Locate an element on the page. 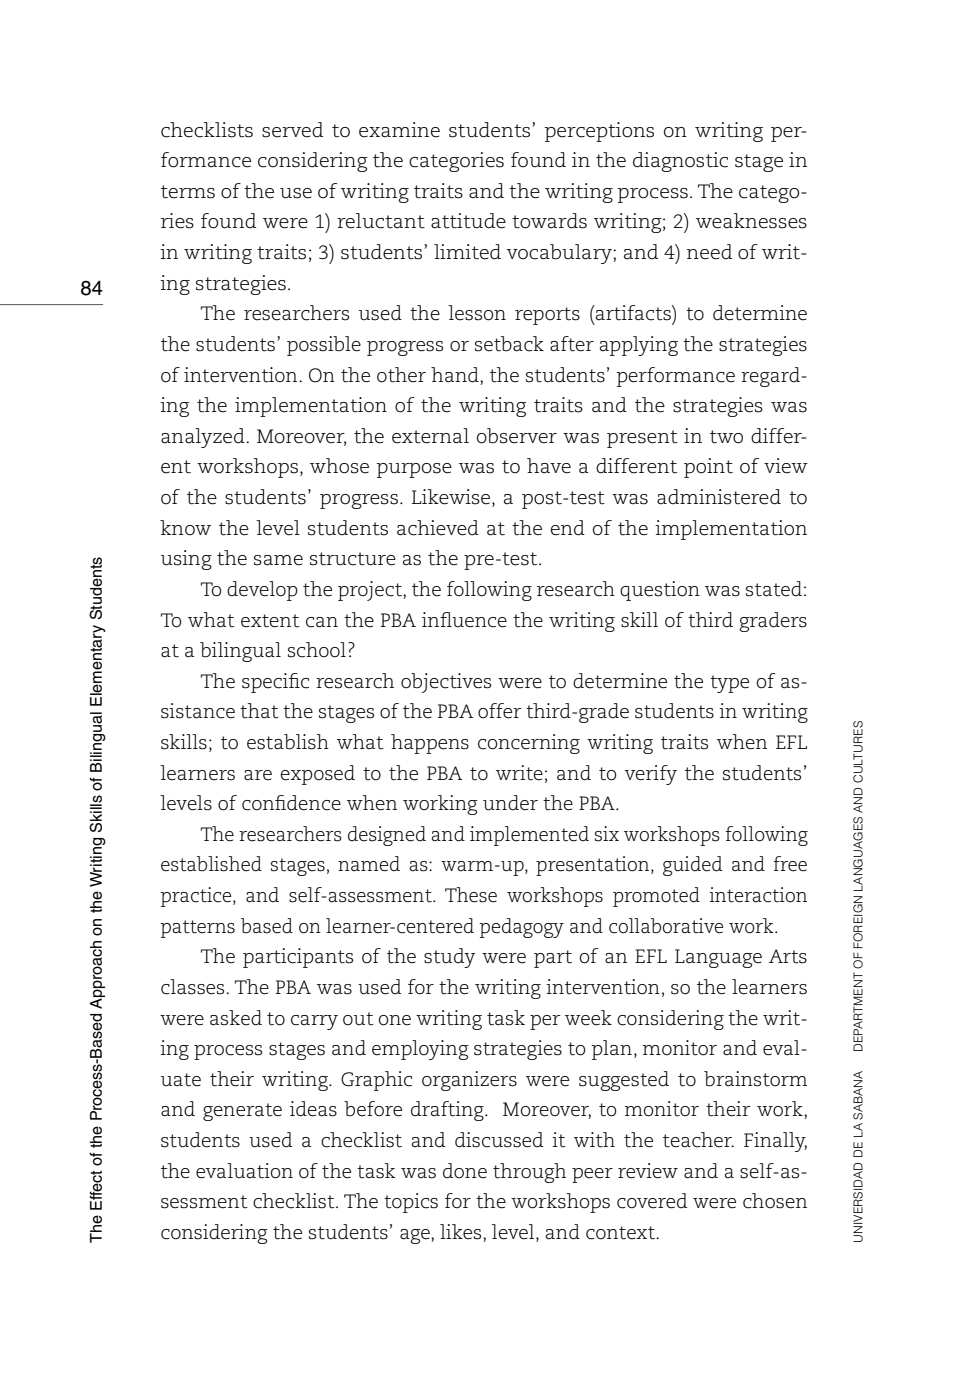 This document has width=974, height=1375. generate is located at coordinates (242, 1112).
